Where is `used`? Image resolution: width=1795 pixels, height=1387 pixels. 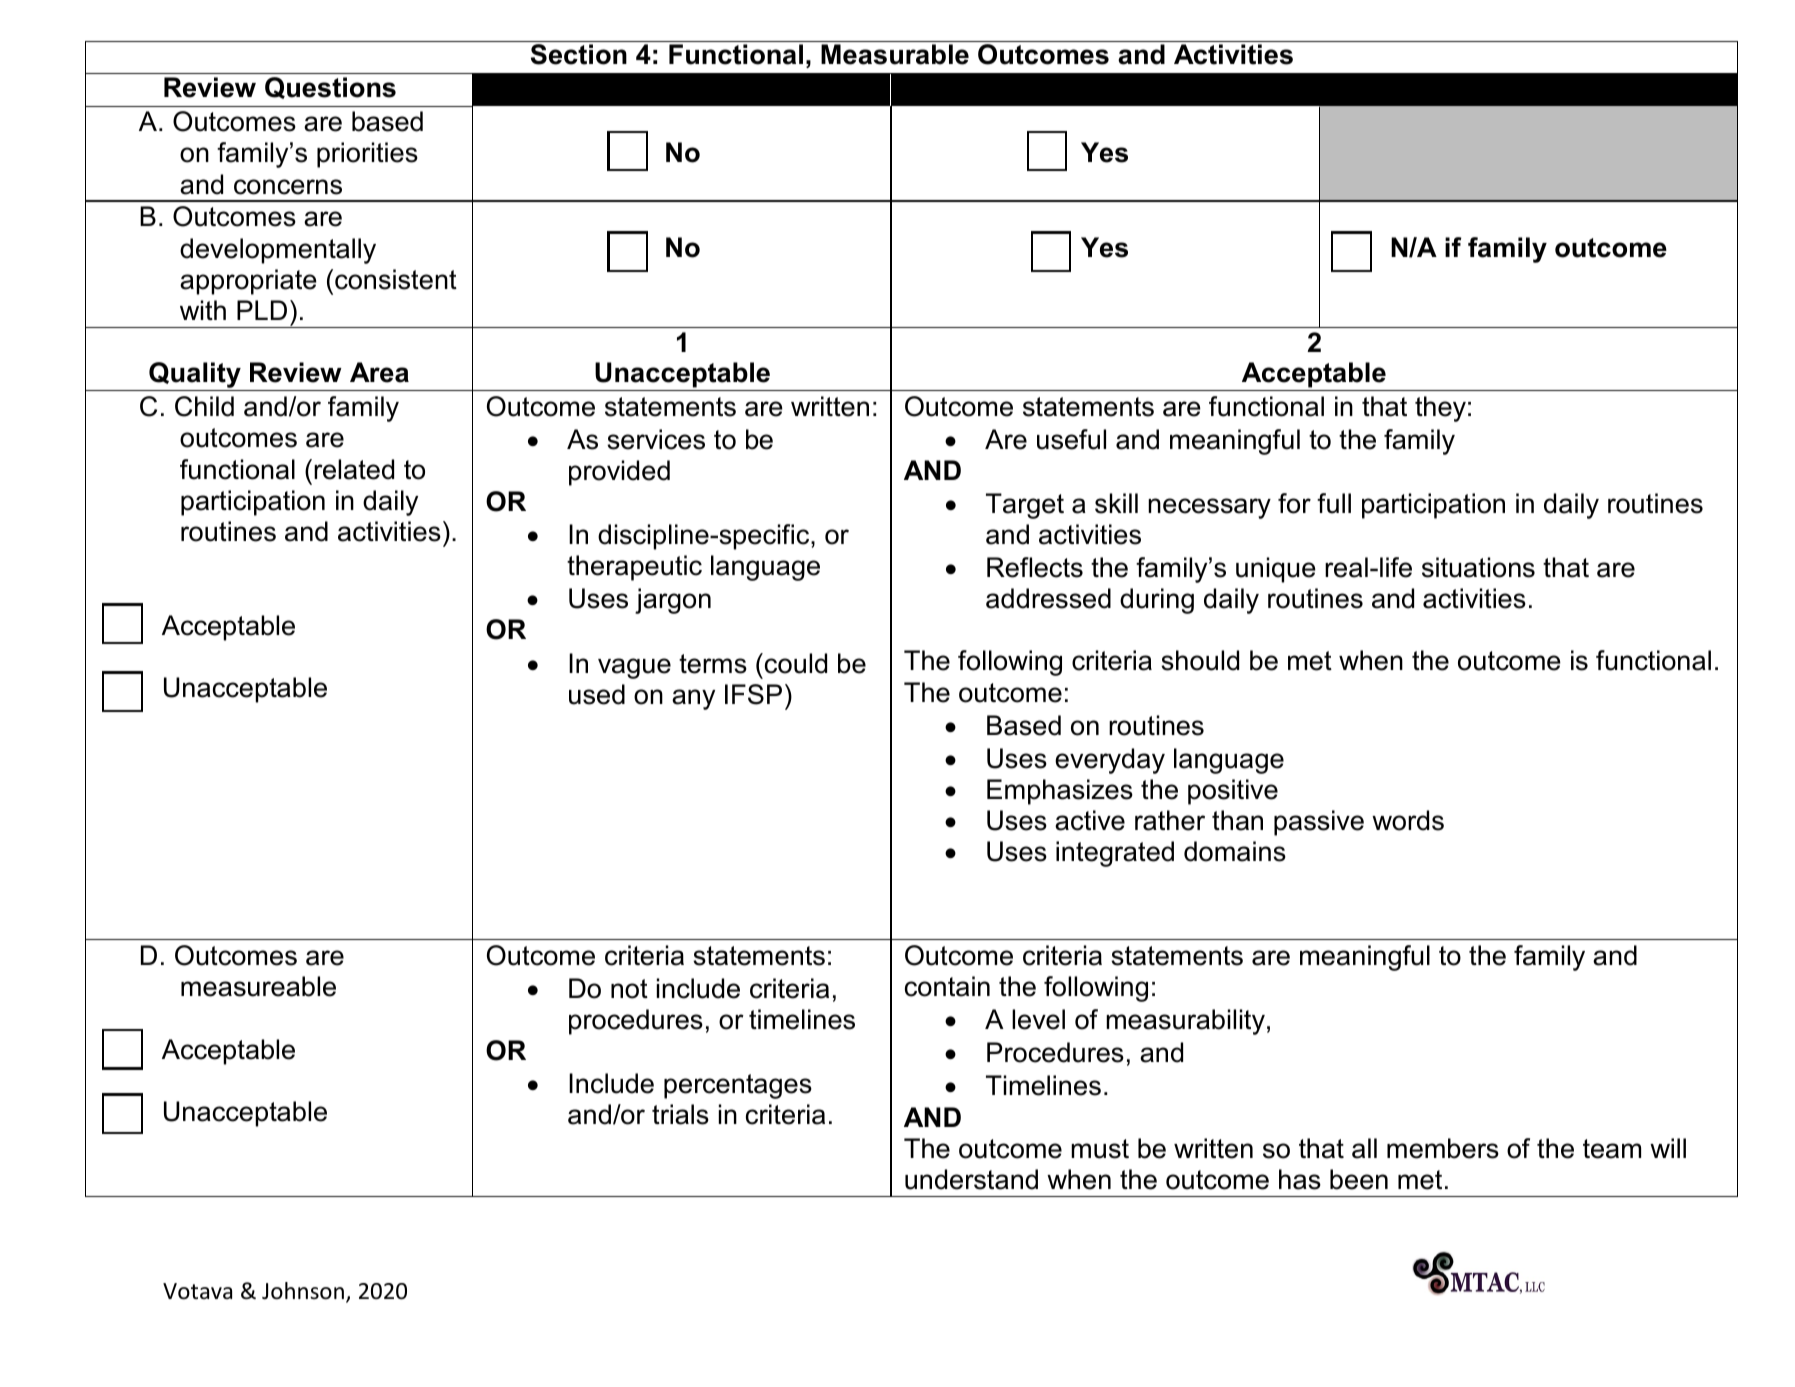 used is located at coordinates (597, 694).
